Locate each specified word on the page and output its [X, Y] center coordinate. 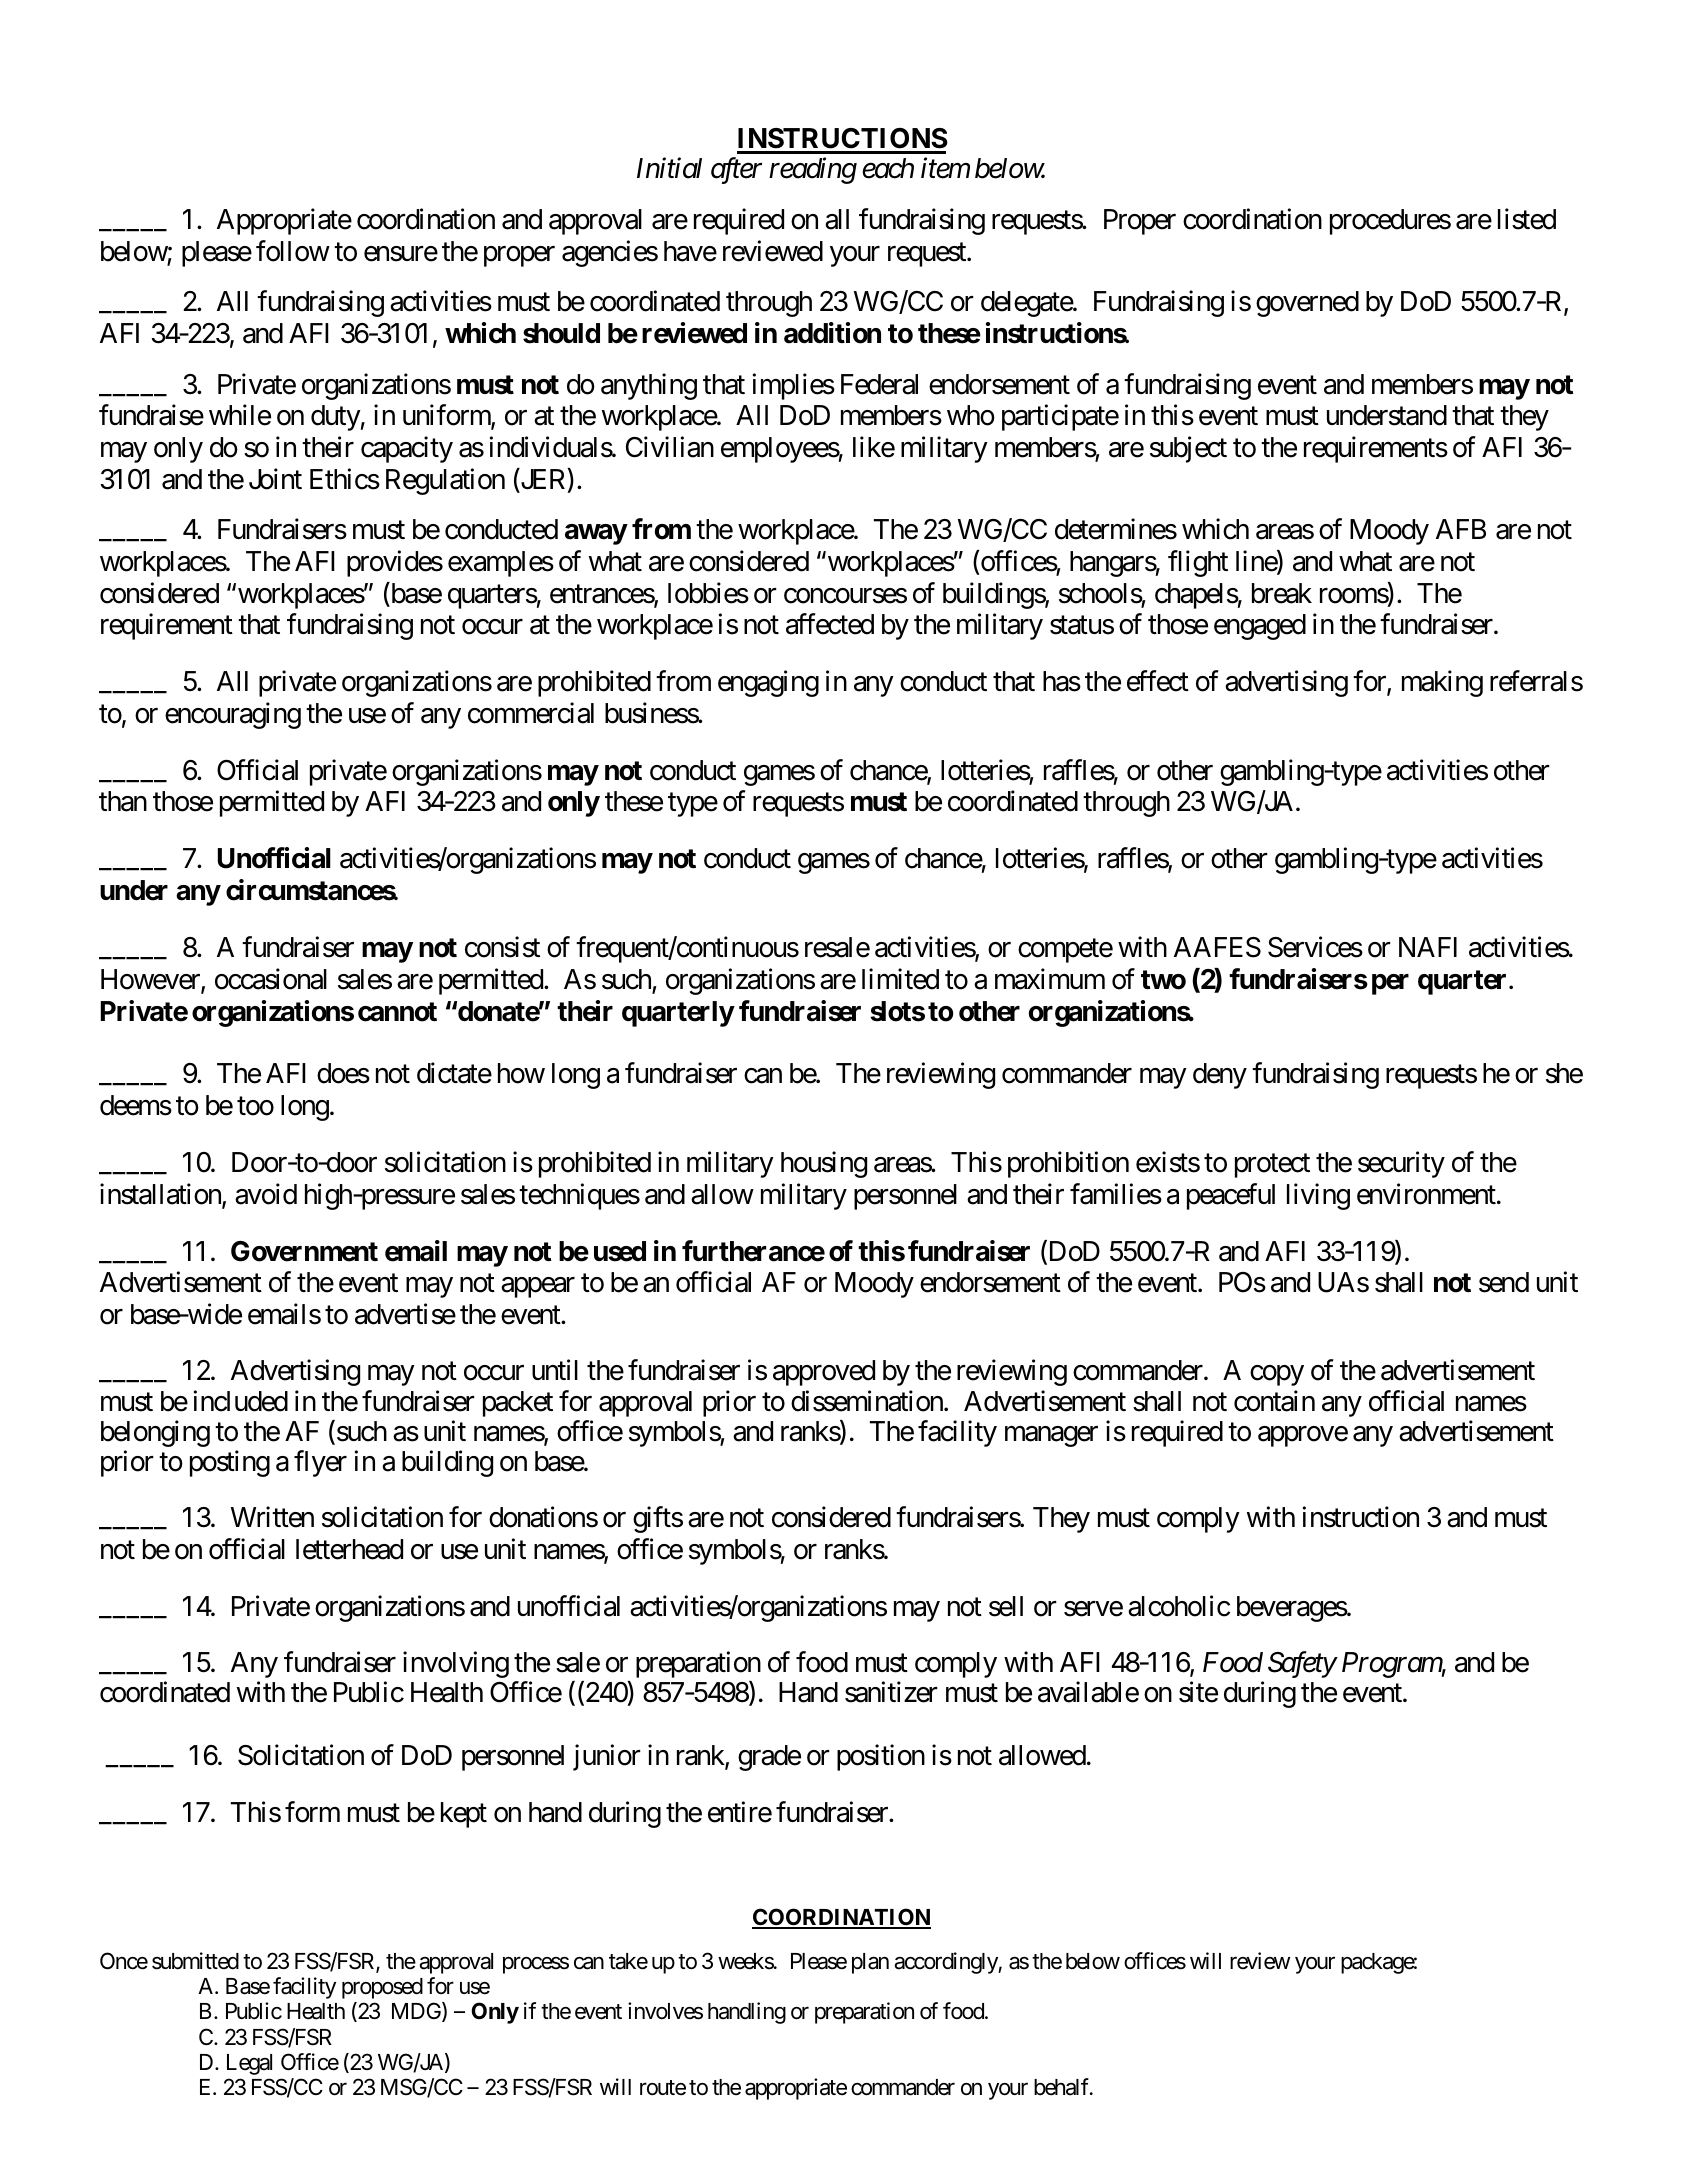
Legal [249, 2064]
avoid [266, 1194]
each [888, 168]
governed [1307, 304]
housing [824, 1164]
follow [293, 251]
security [1401, 1164]
